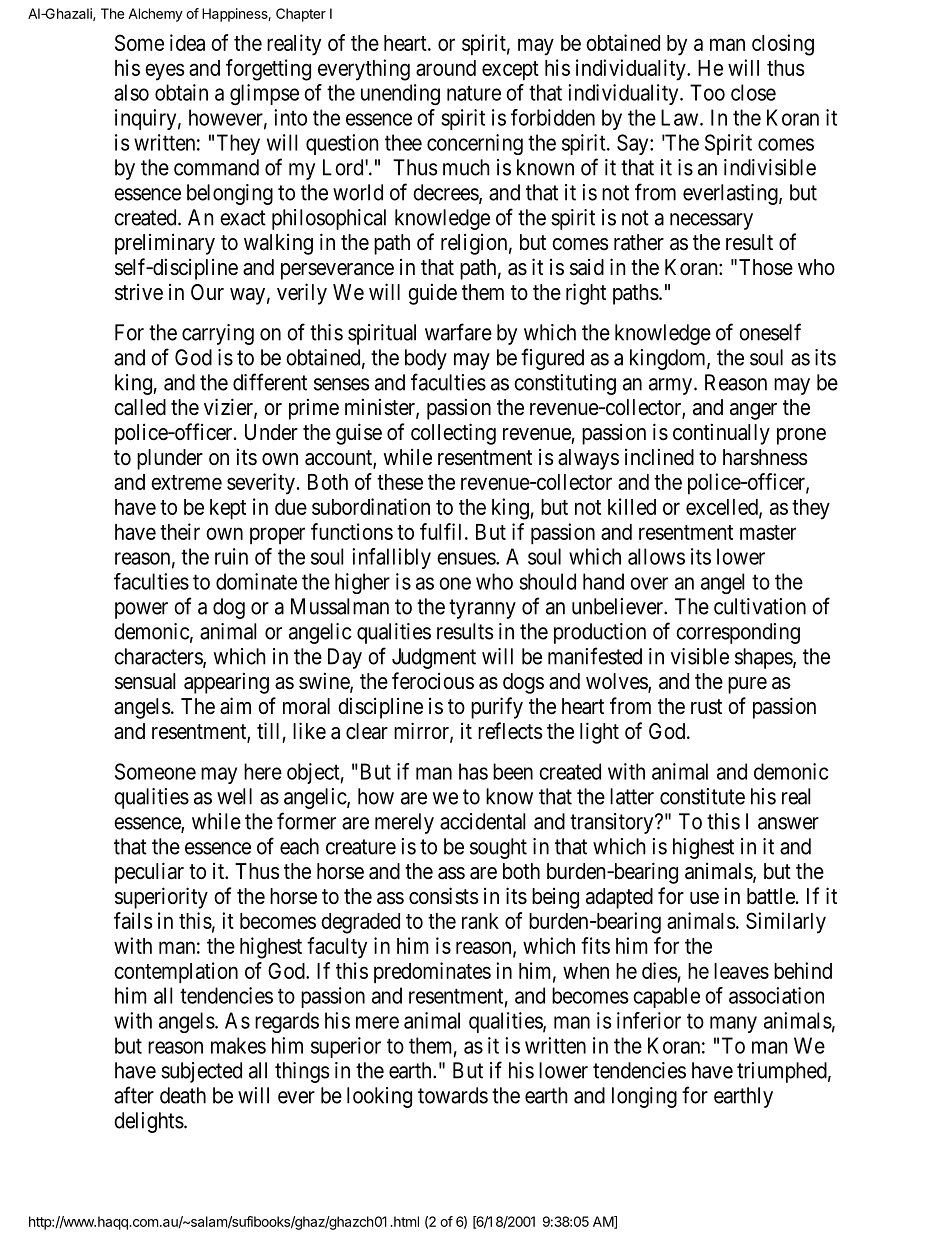 This screenshot has width=952, height=1233. I want to click on rust, so click(706, 707).
